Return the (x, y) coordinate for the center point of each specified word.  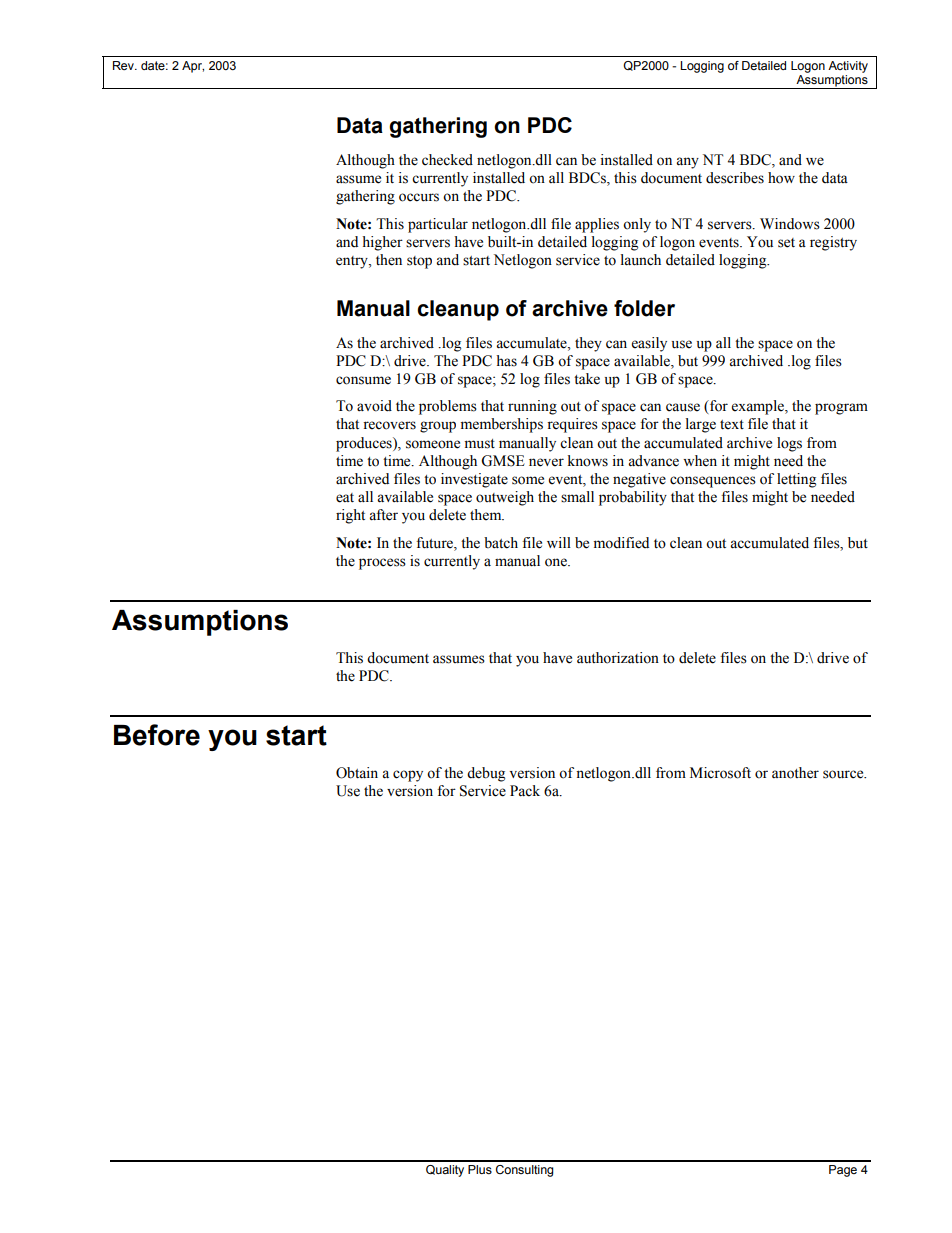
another (795, 773)
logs (789, 444)
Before (157, 735)
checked (447, 160)
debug (486, 774)
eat (345, 498)
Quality (445, 1171)
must (480, 444)
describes (735, 178)
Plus (480, 1169)
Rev (124, 65)
